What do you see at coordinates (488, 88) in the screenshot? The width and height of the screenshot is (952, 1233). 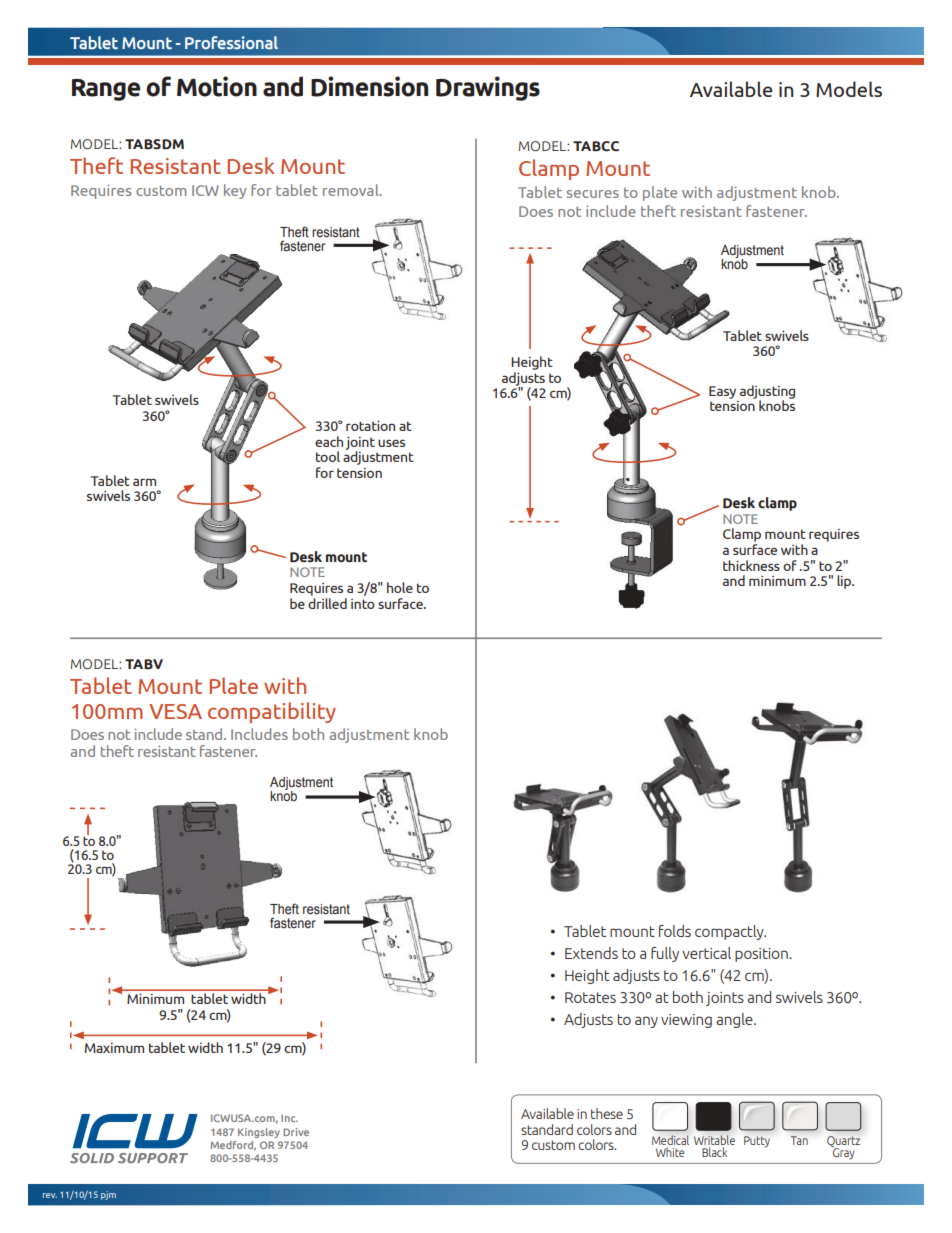 I see `Drawings` at bounding box center [488, 88].
